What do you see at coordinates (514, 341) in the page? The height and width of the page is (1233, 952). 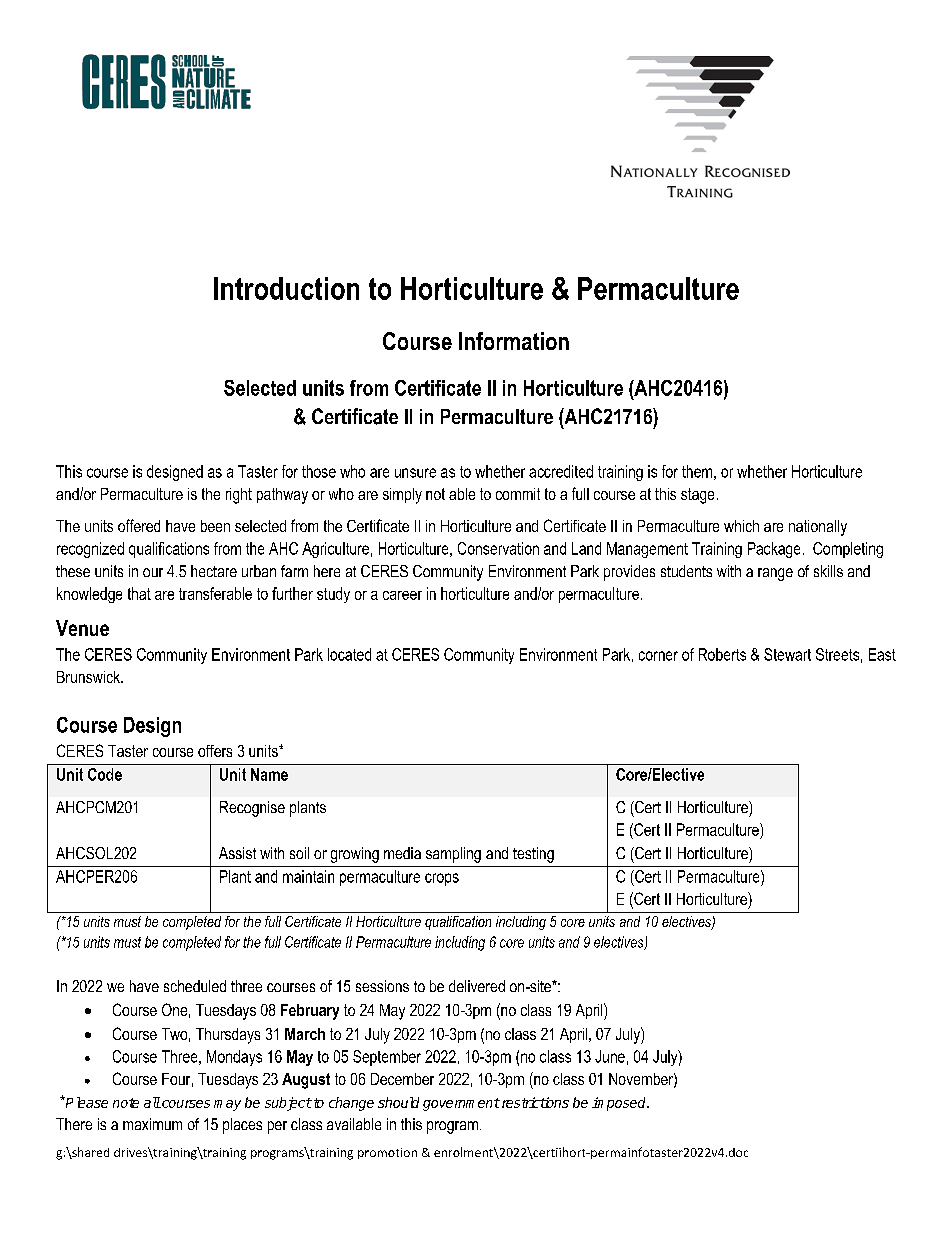 I see `Information` at bounding box center [514, 341].
